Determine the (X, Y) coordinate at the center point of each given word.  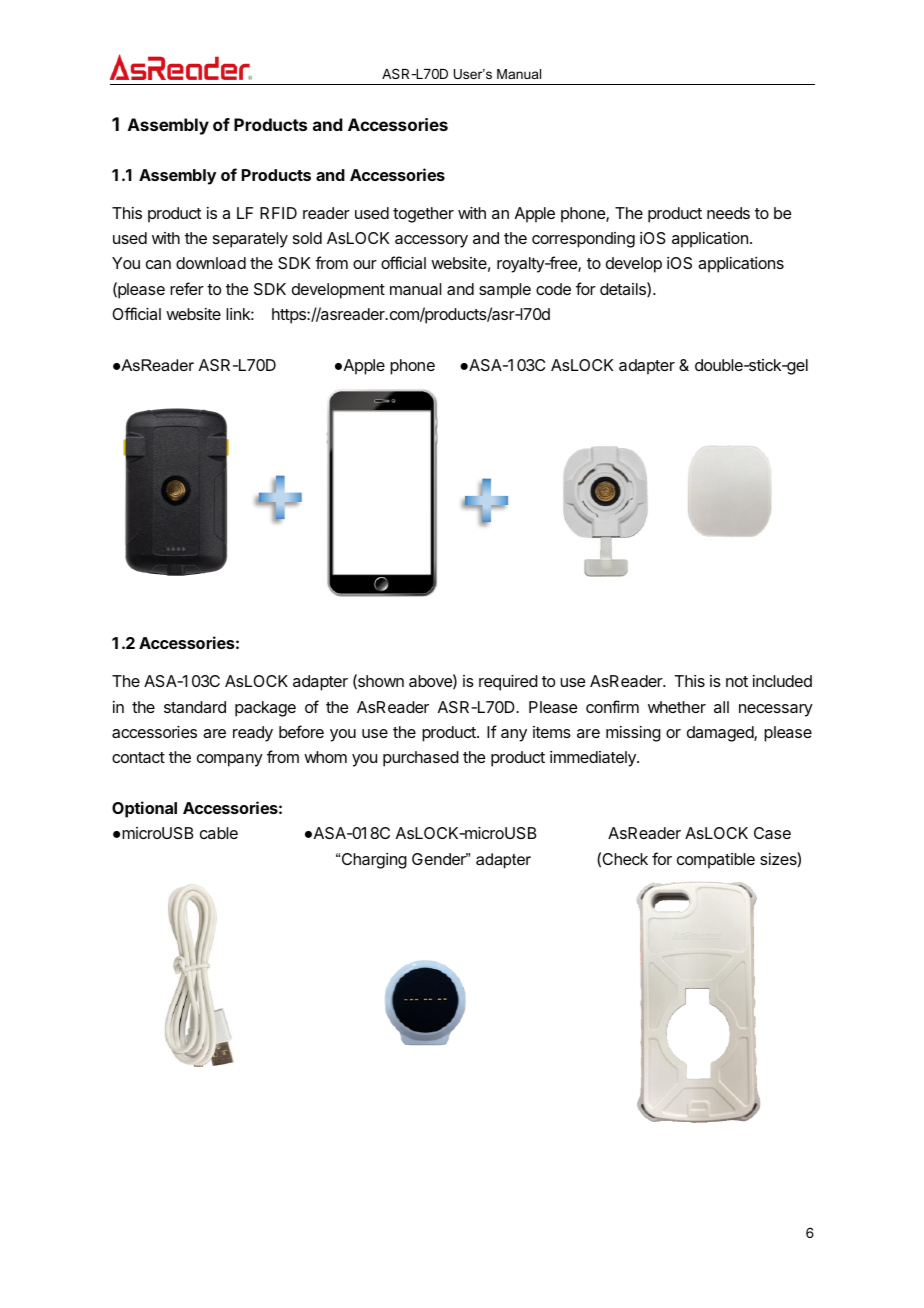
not (737, 681)
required (508, 683)
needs (728, 213)
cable (219, 833)
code (553, 289)
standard (195, 707)
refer (187, 288)
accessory (431, 241)
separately (250, 240)
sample (505, 291)
